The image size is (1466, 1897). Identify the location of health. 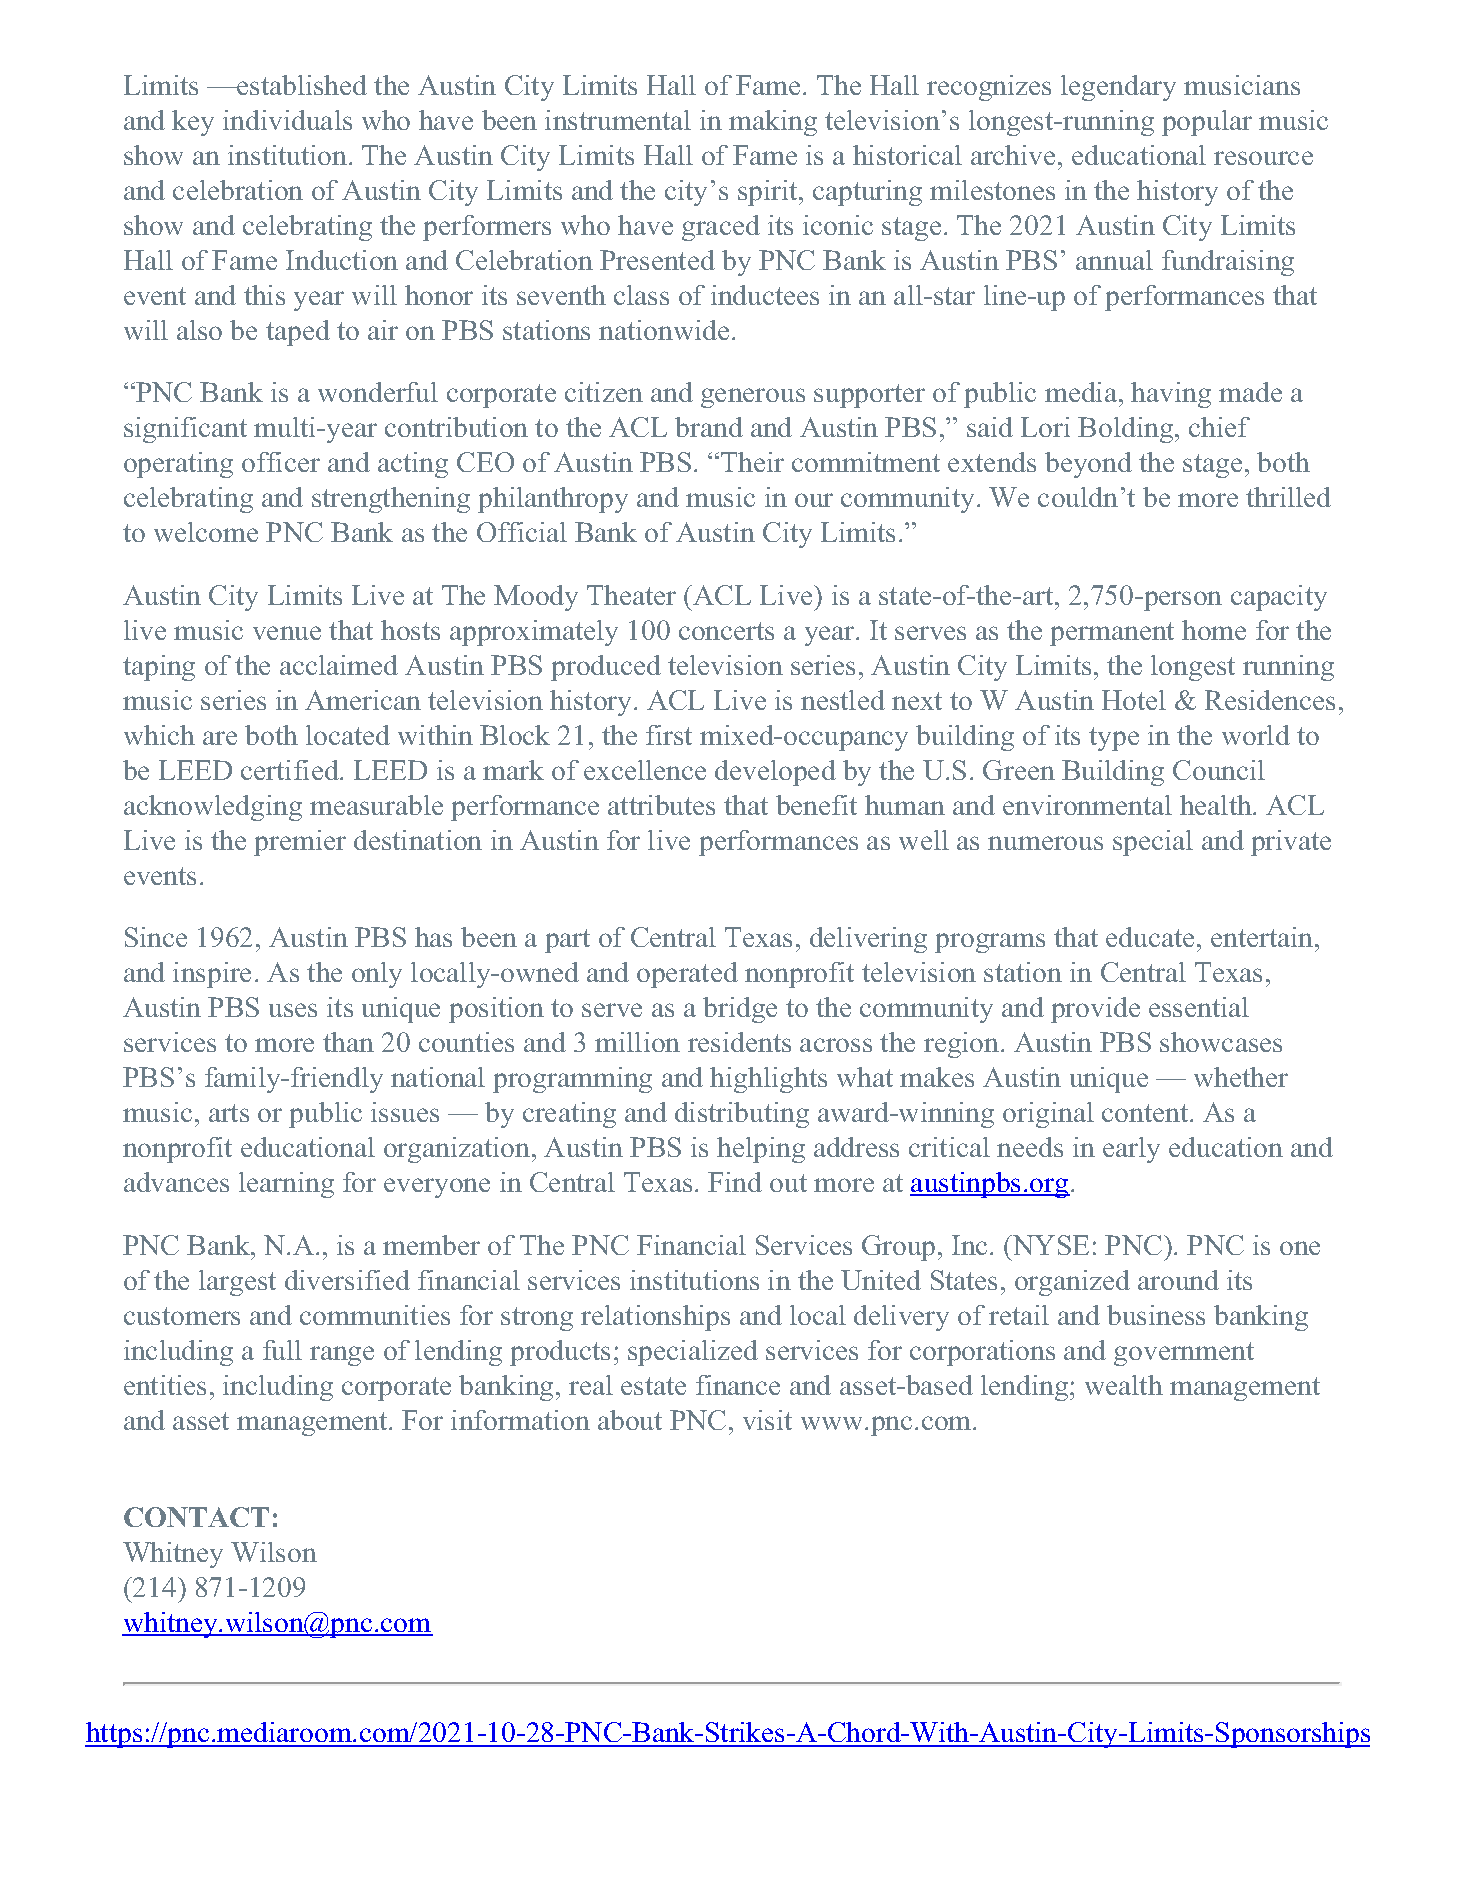
(1217, 805).
